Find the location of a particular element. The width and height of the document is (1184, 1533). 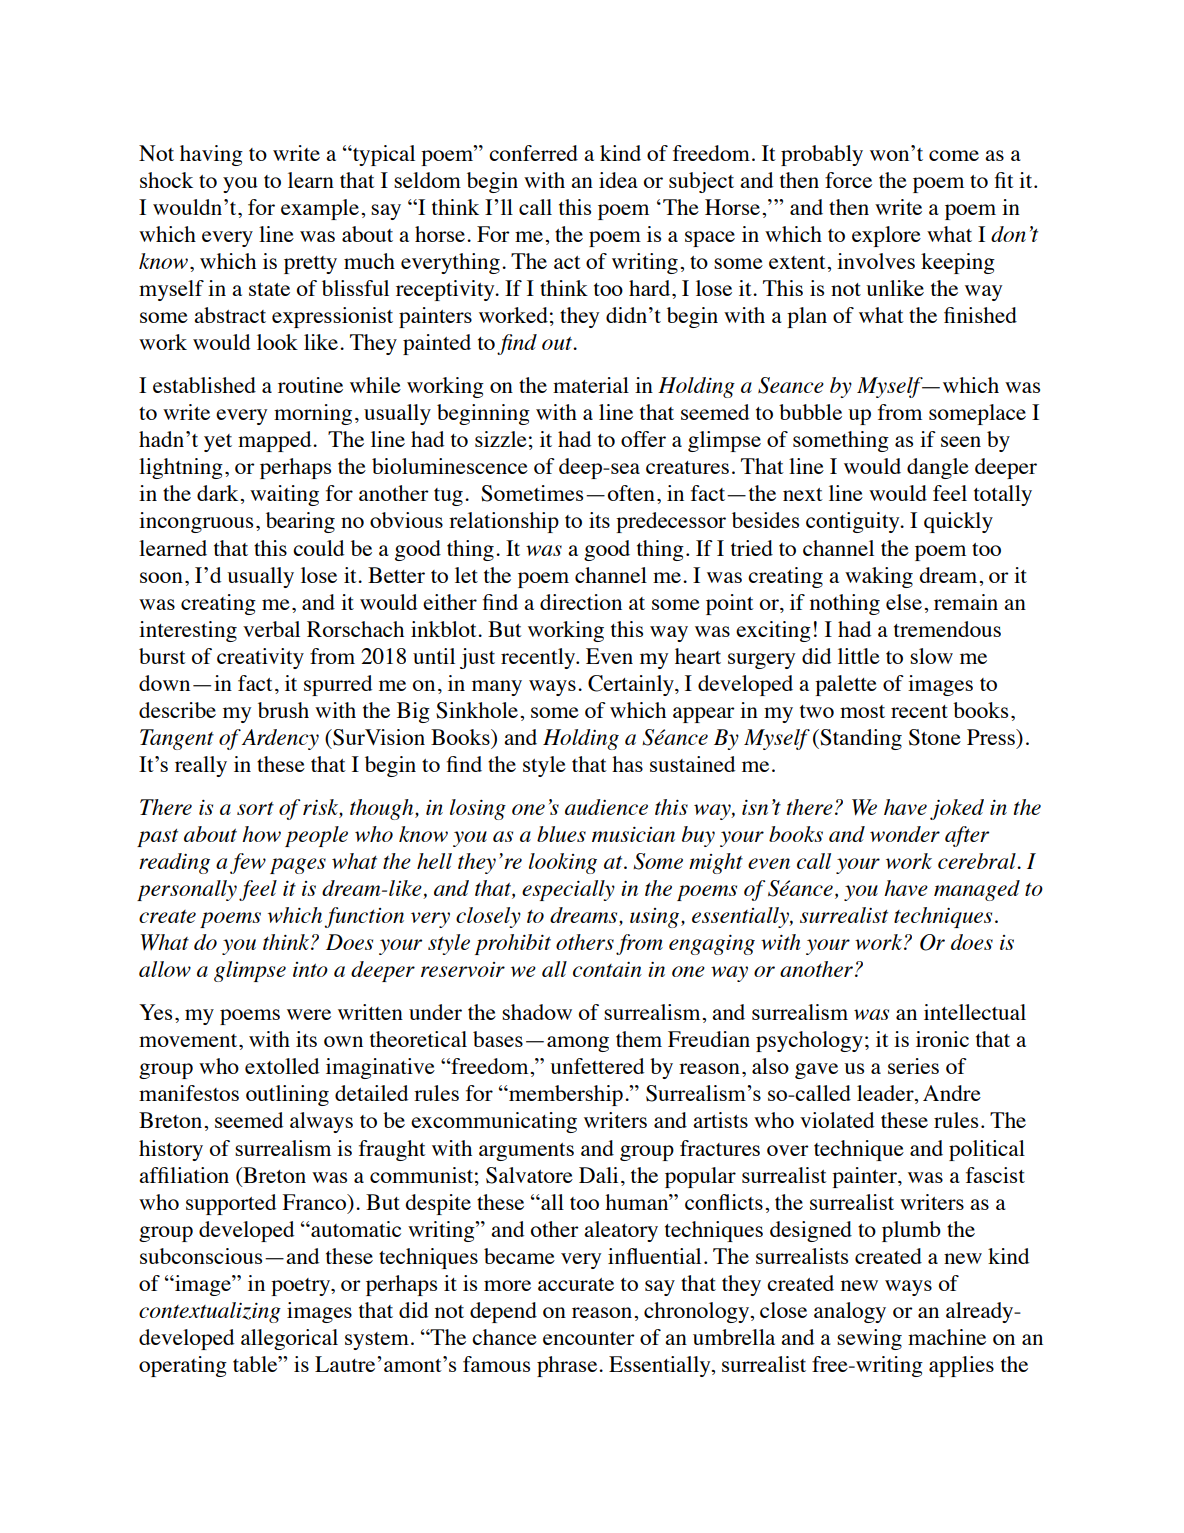

force is located at coordinates (848, 180).
